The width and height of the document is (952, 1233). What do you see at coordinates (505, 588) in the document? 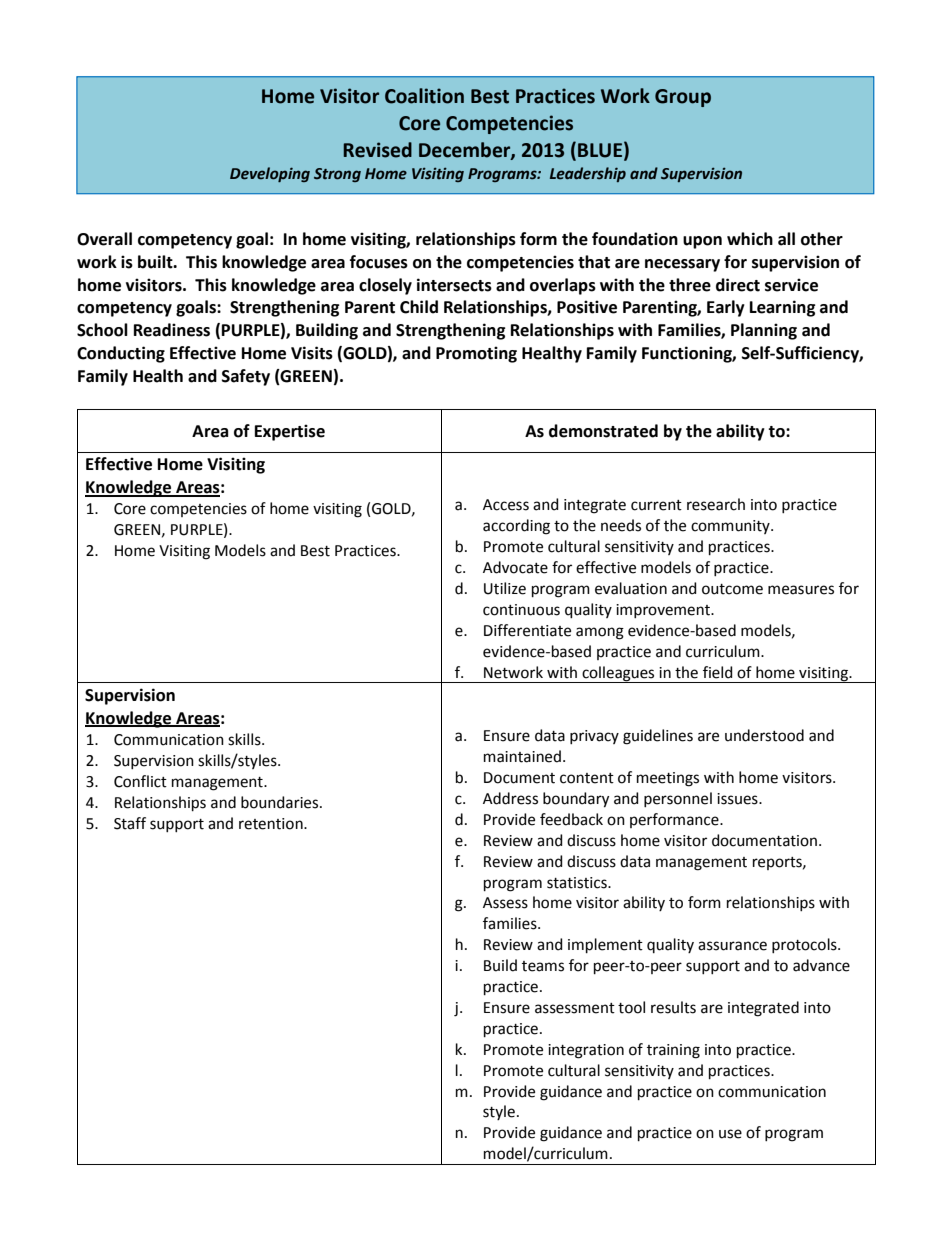
I see `Utilize` at bounding box center [505, 588].
